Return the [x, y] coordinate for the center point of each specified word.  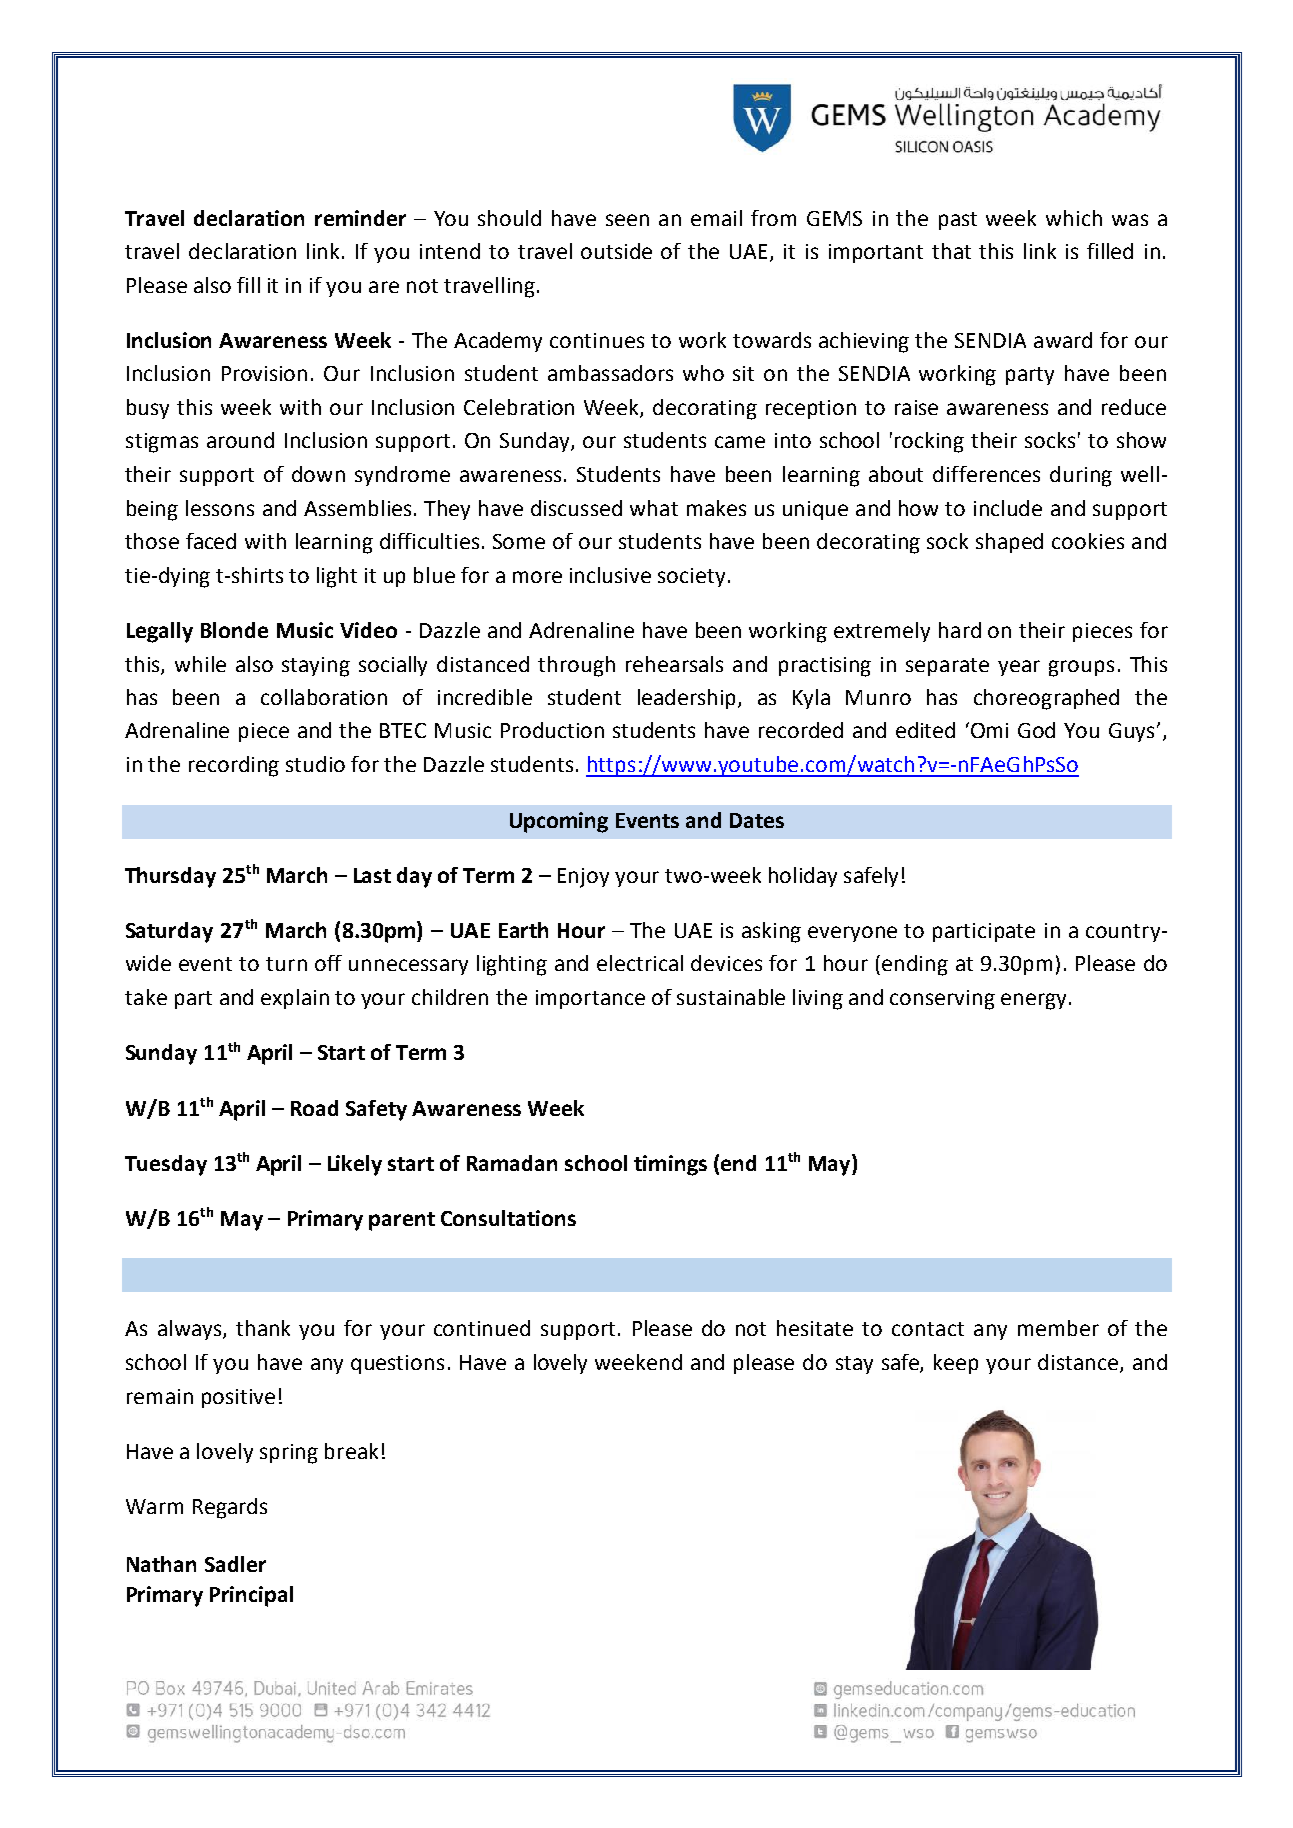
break [351, 1451]
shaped [1009, 543]
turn [286, 964]
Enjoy [583, 878]
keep [956, 1364]
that [951, 251]
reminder [360, 218]
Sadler [235, 1564]
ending [915, 965]
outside [616, 251]
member [1058, 1328]
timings [670, 1165]
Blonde [234, 630]
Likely [355, 1165]
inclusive [610, 575]
